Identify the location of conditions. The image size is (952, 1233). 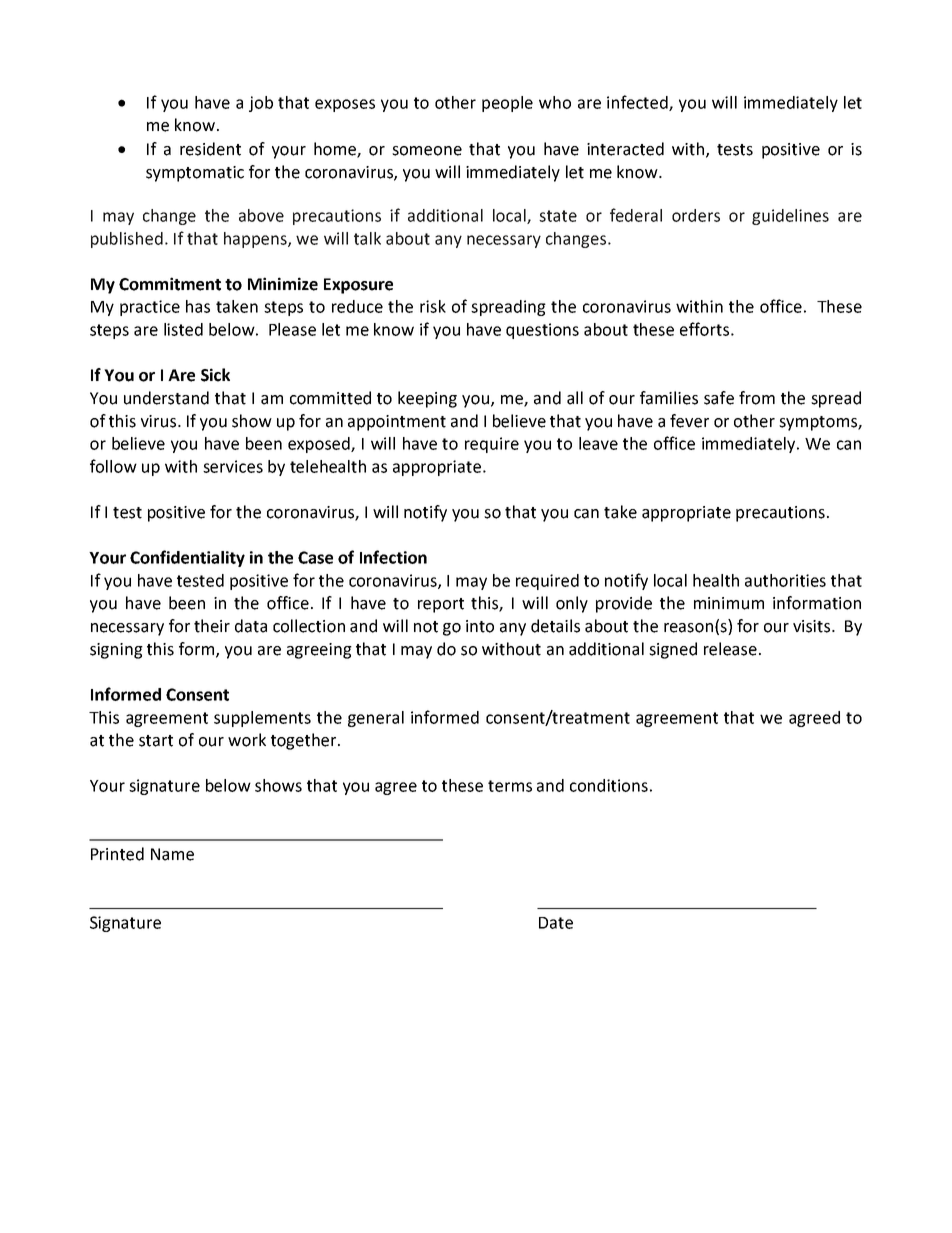
(609, 785).
